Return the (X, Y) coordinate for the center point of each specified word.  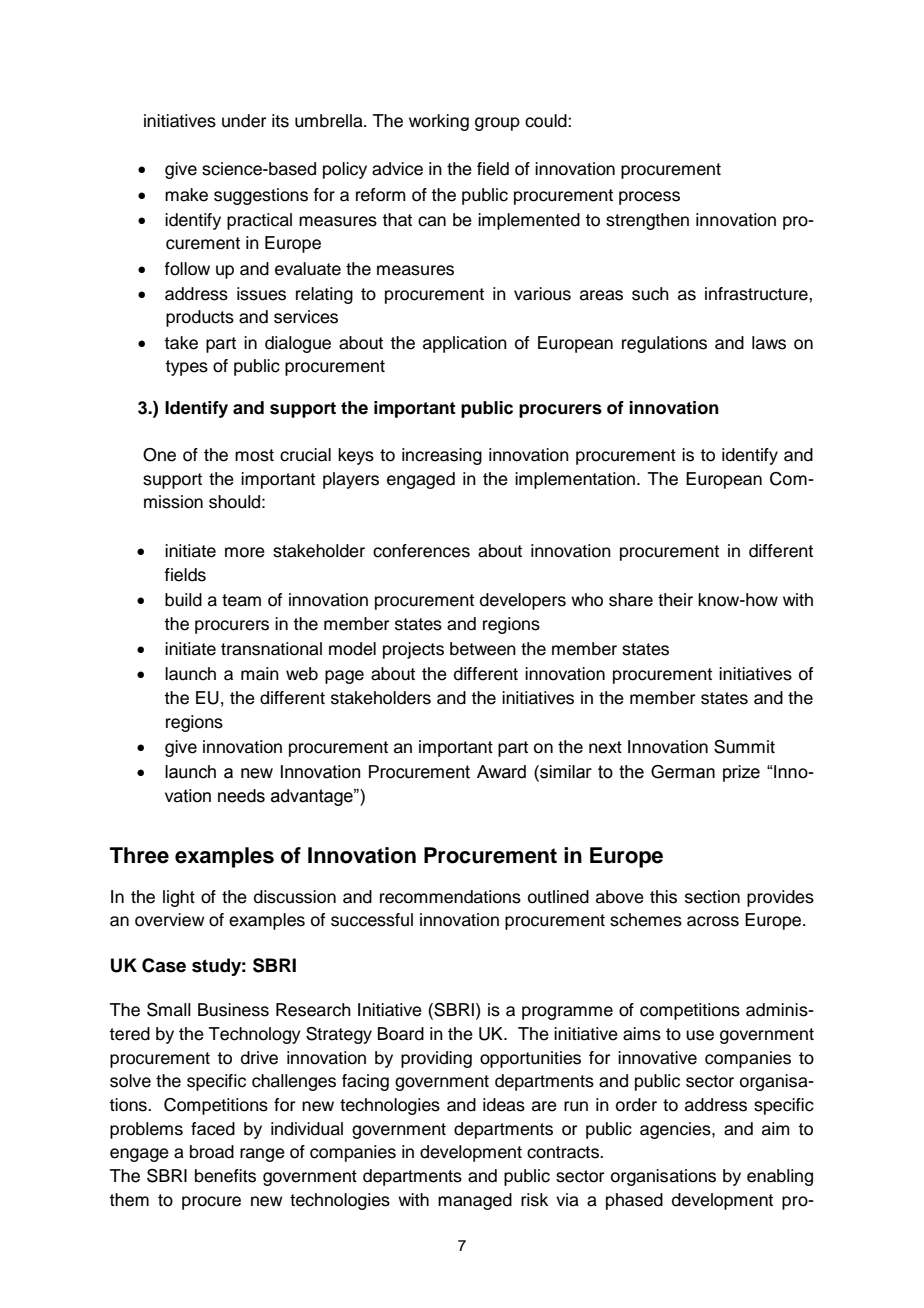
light (179, 898)
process (649, 198)
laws (769, 343)
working (439, 122)
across (713, 921)
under (244, 121)
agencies (676, 1130)
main (260, 674)
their (675, 600)
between (483, 649)
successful (372, 920)
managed (475, 1201)
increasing (442, 456)
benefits (225, 1176)
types (186, 368)
